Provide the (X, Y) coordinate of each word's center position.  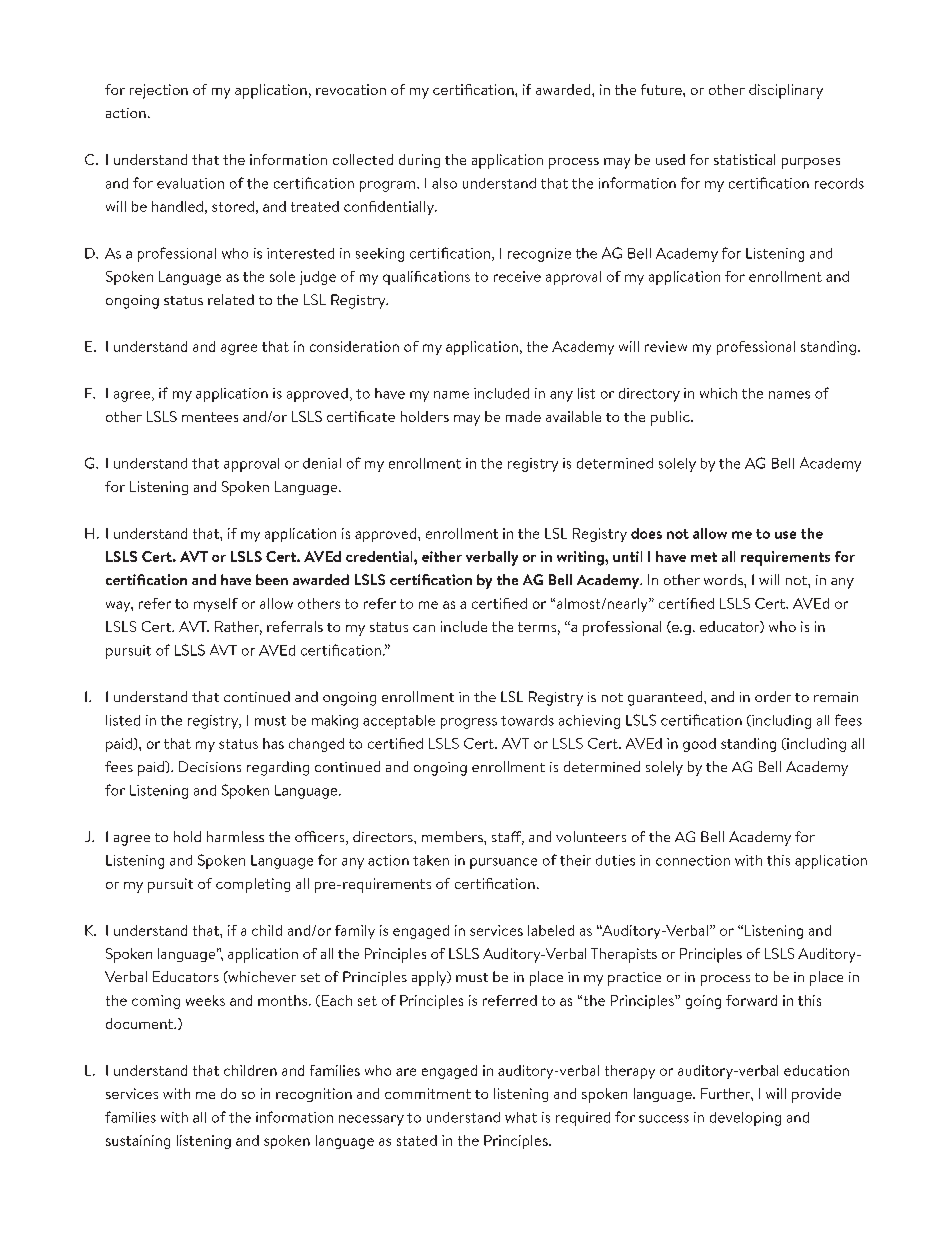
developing (745, 1119)
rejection (159, 91)
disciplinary (786, 91)
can (424, 628)
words (724, 579)
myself (216, 605)
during (419, 161)
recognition (314, 1095)
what (521, 1117)
